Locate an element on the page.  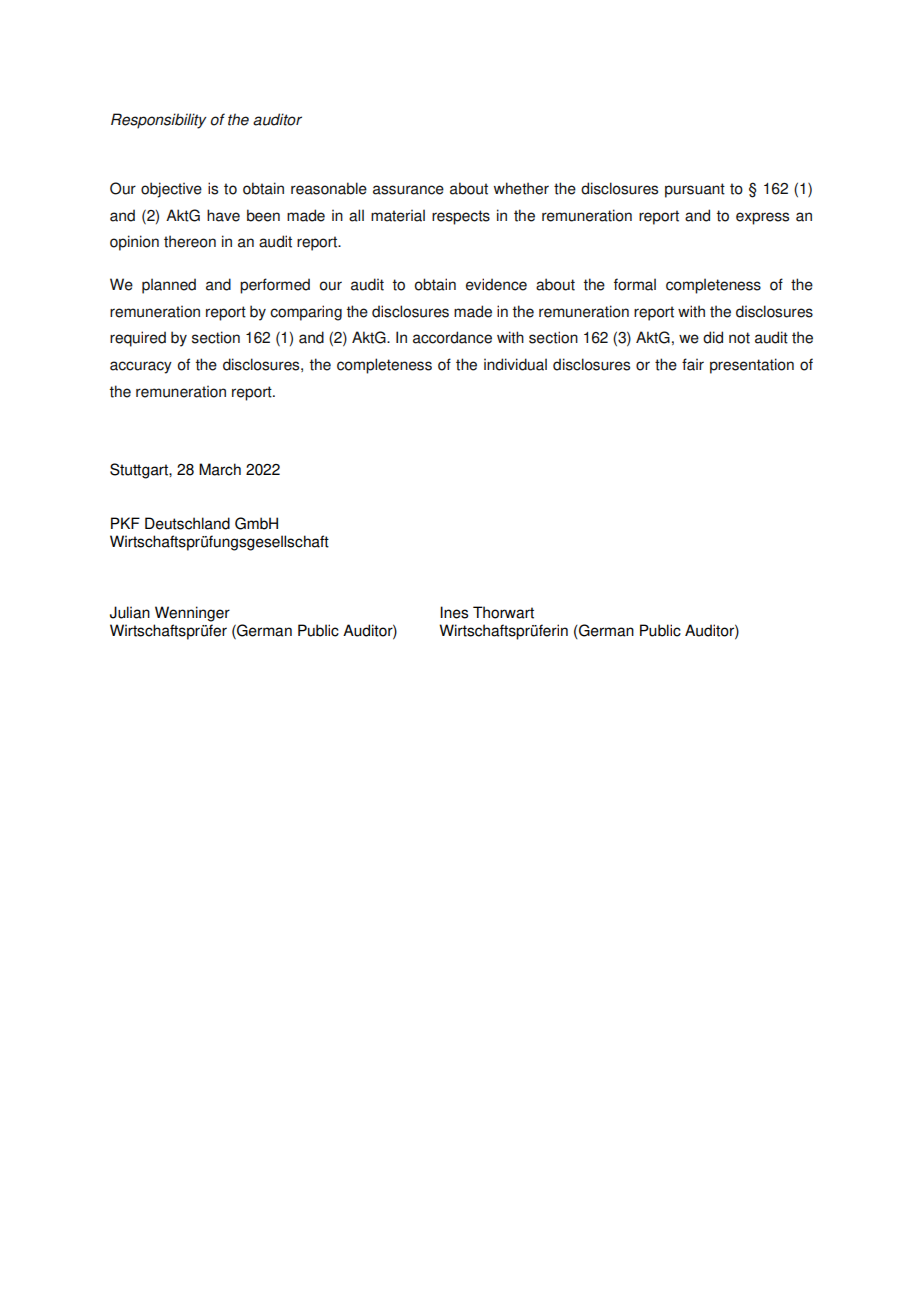
individual is located at coordinates (515, 364).
